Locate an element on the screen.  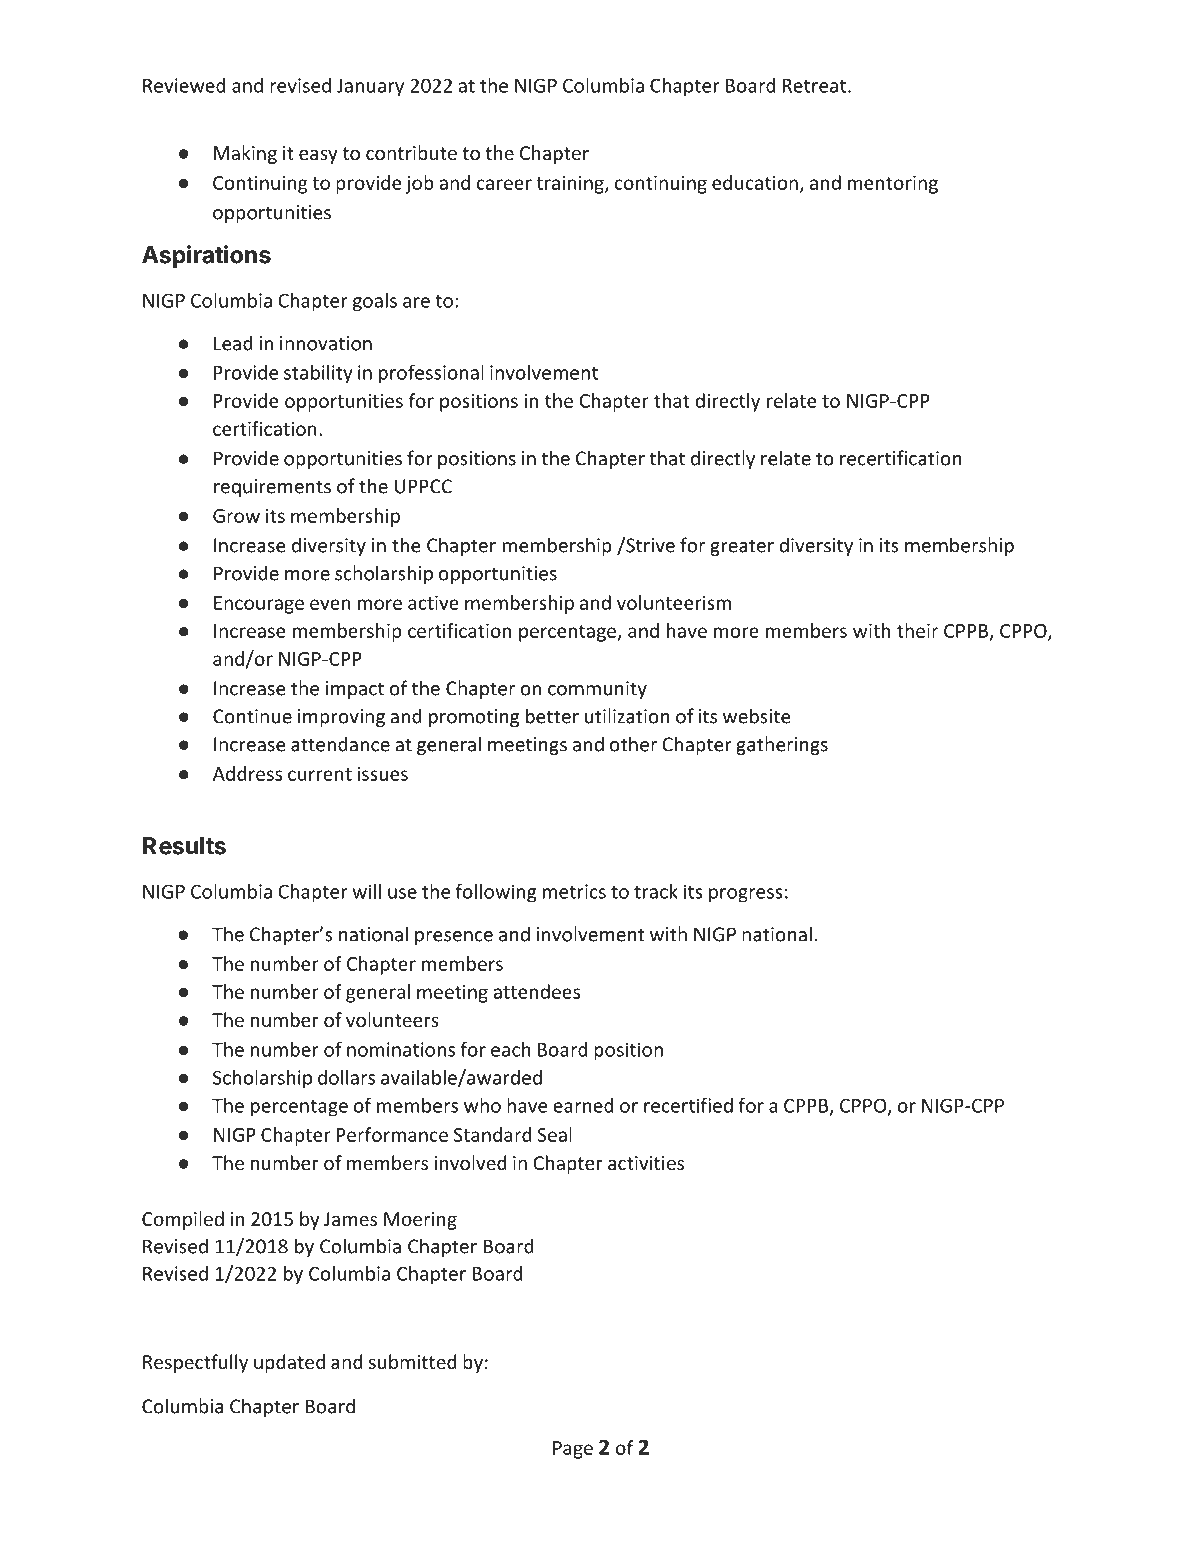
better is located at coordinates (552, 716).
